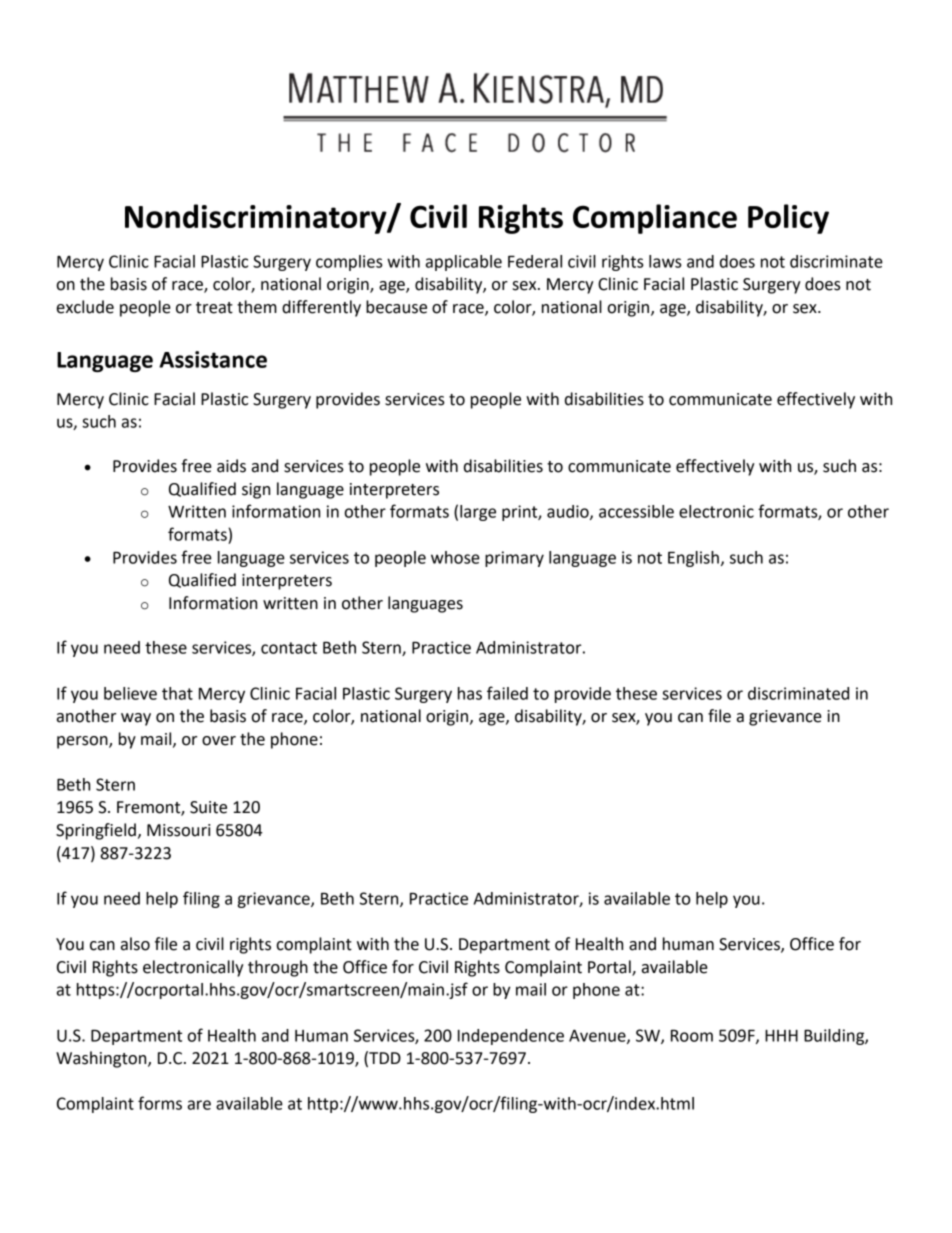  I want to click on aids, so click(231, 466).
